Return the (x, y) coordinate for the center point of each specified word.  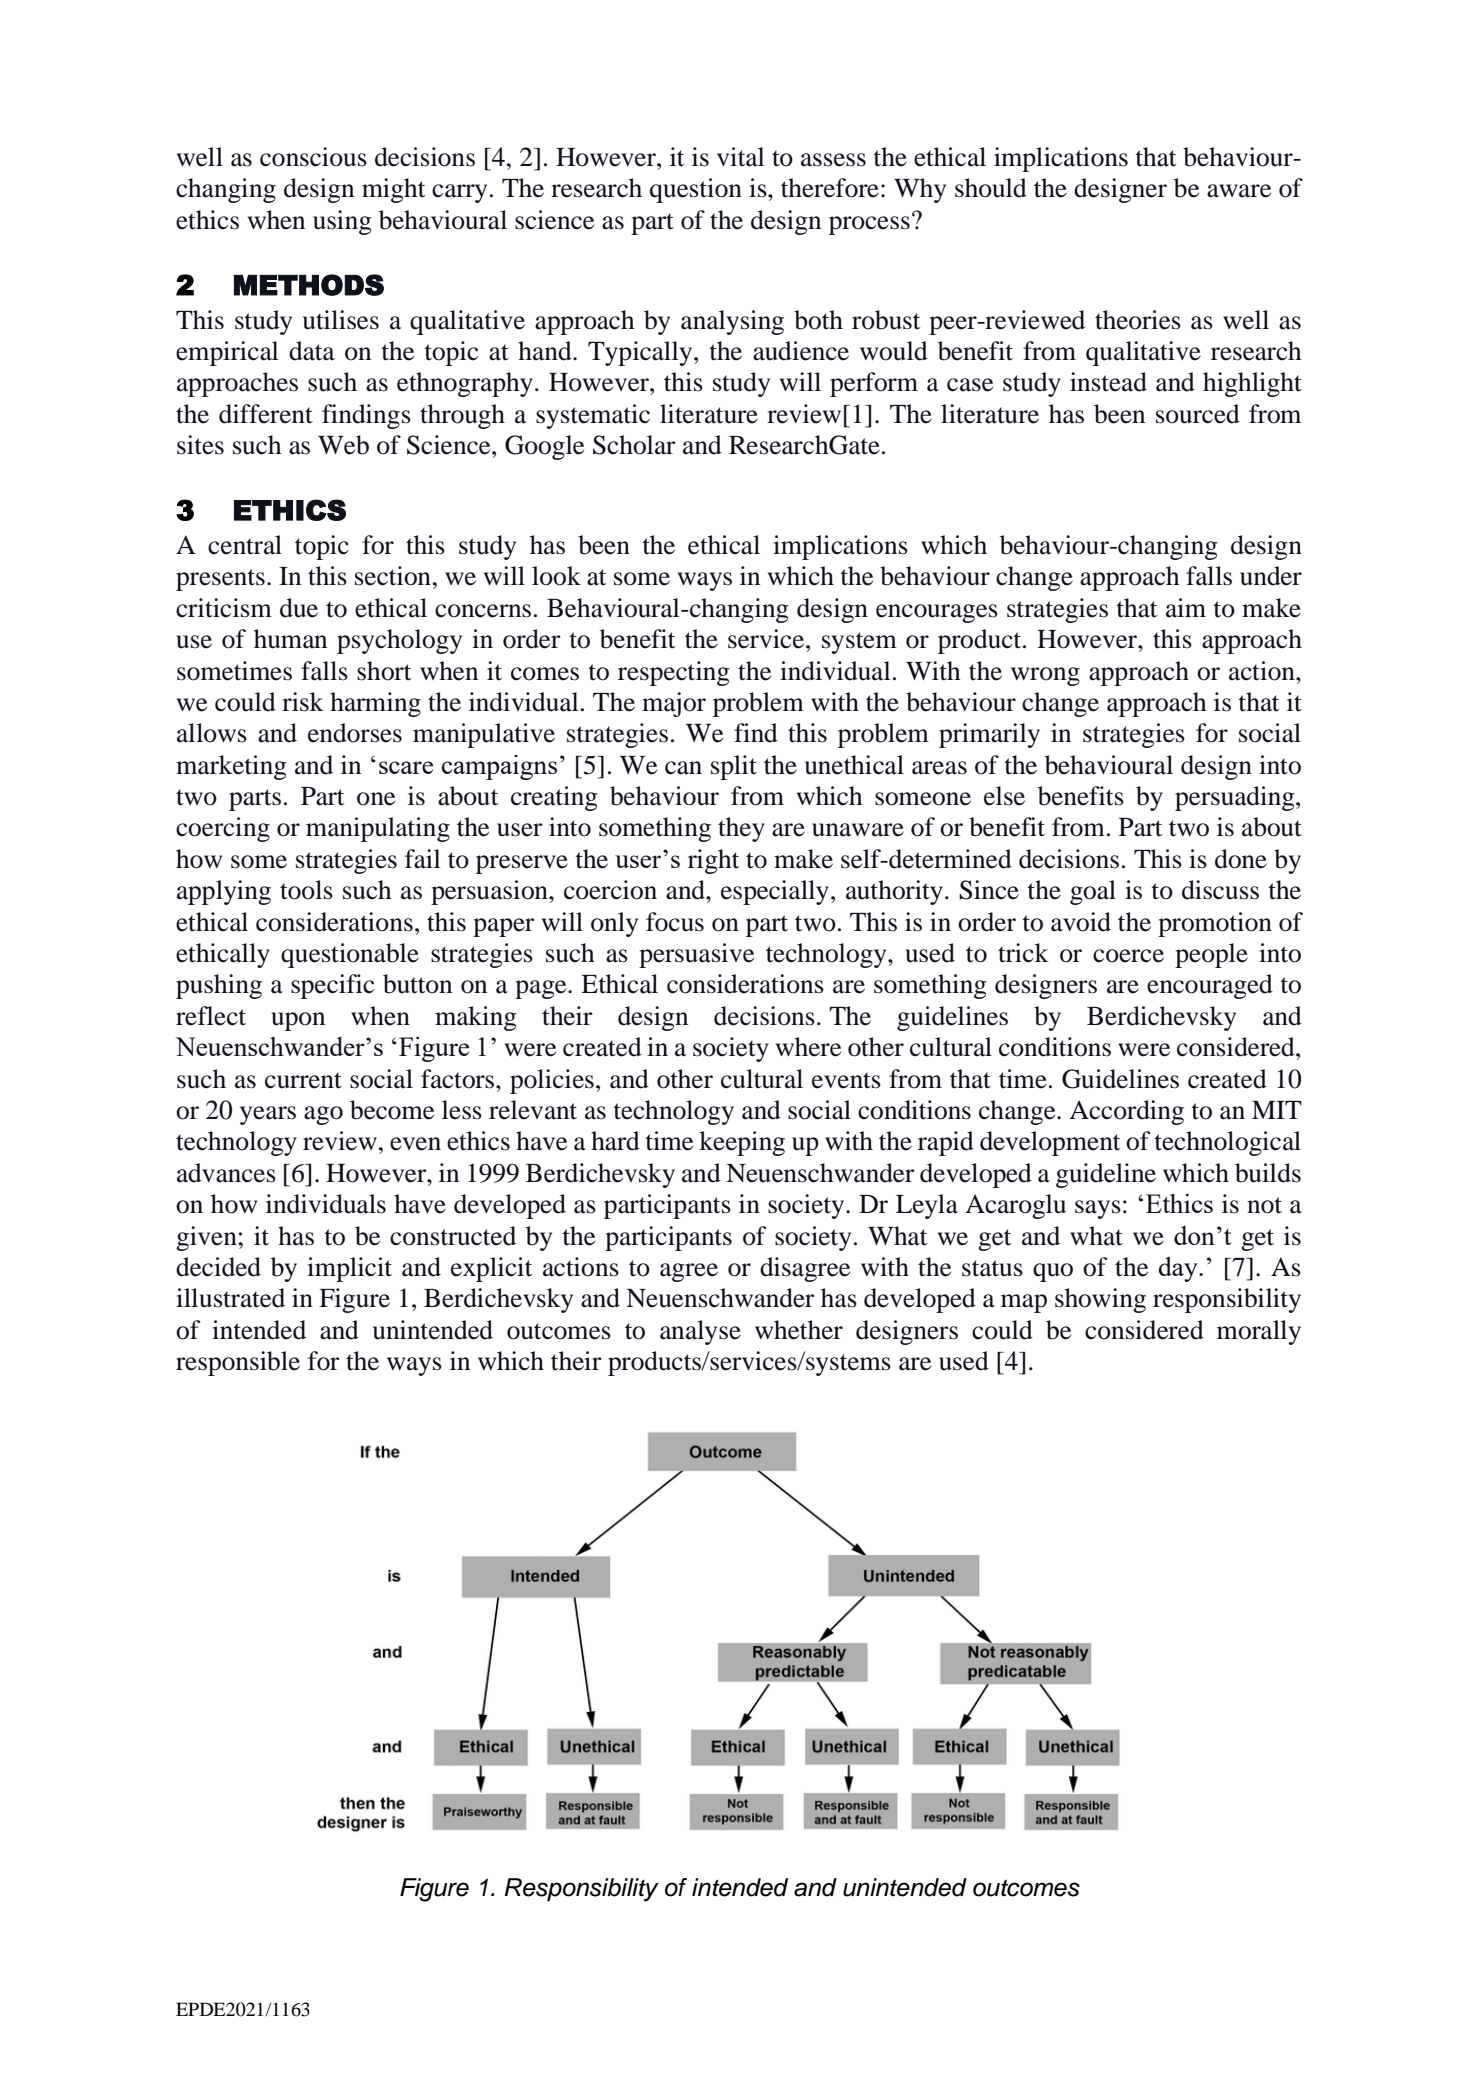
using (342, 222)
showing (1100, 1300)
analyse (700, 1332)
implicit (349, 1269)
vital (740, 157)
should (991, 188)
